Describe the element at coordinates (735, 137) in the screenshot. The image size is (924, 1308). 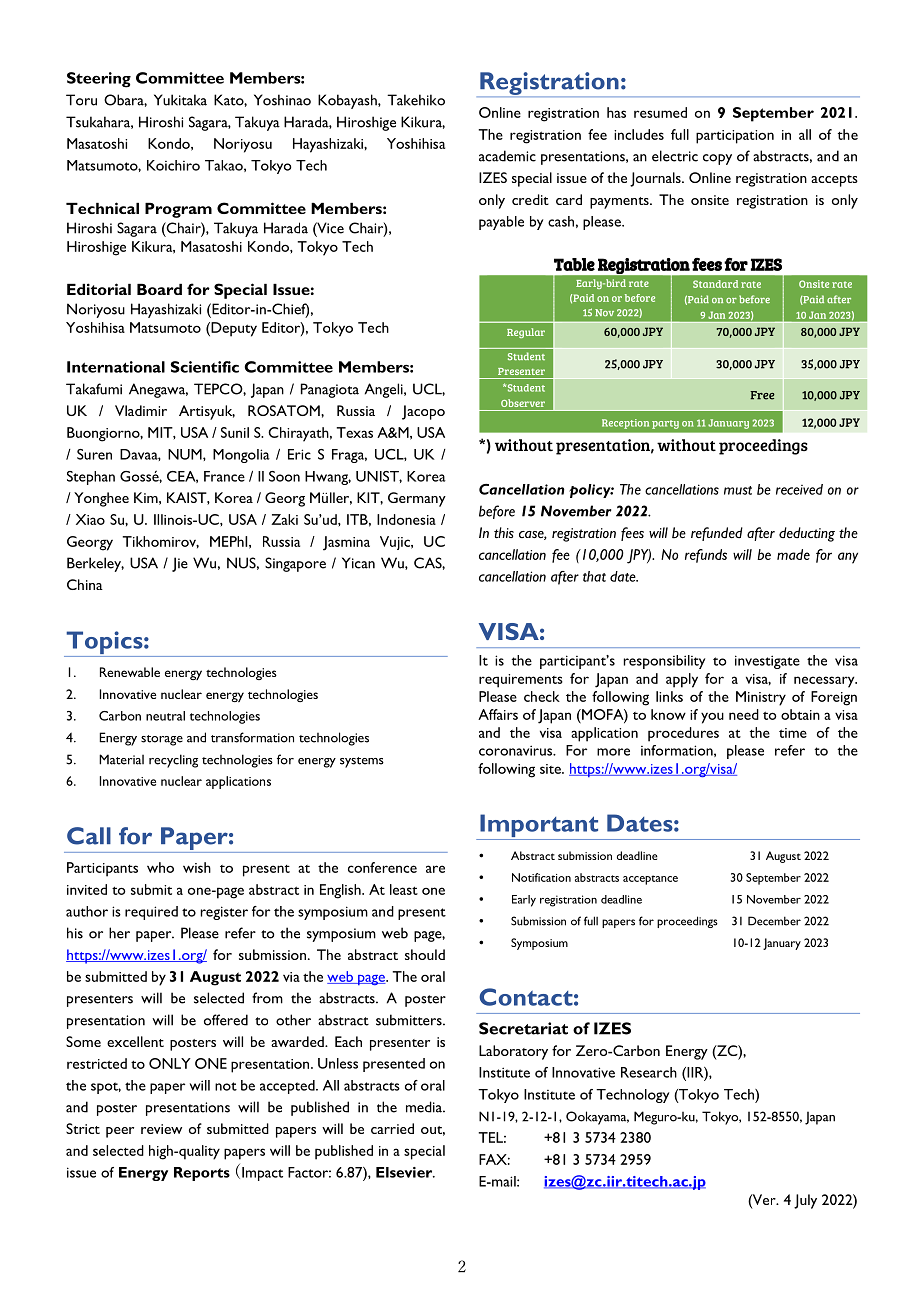
I see `participation` at that location.
